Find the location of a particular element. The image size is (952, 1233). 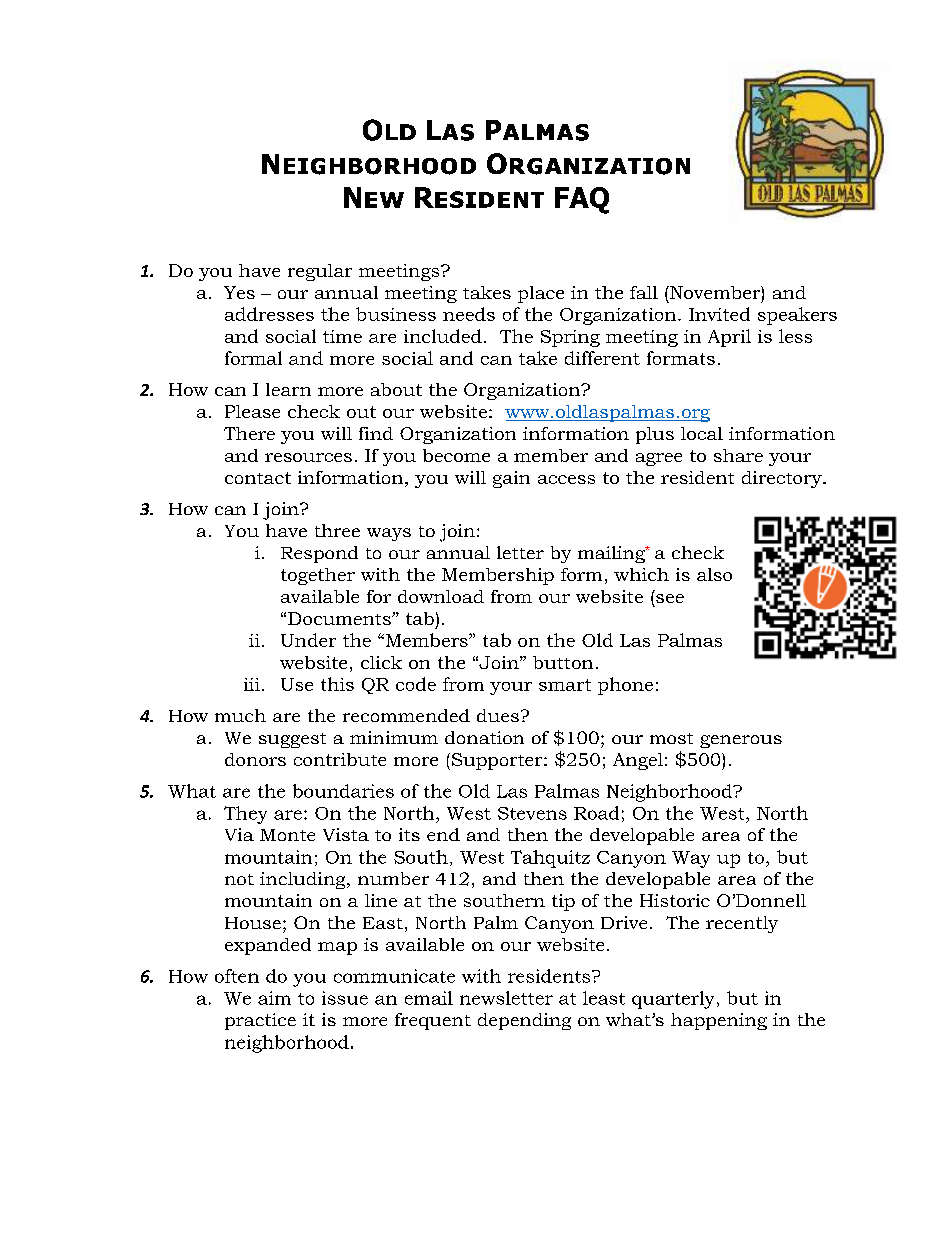

suggest is located at coordinates (292, 740).
